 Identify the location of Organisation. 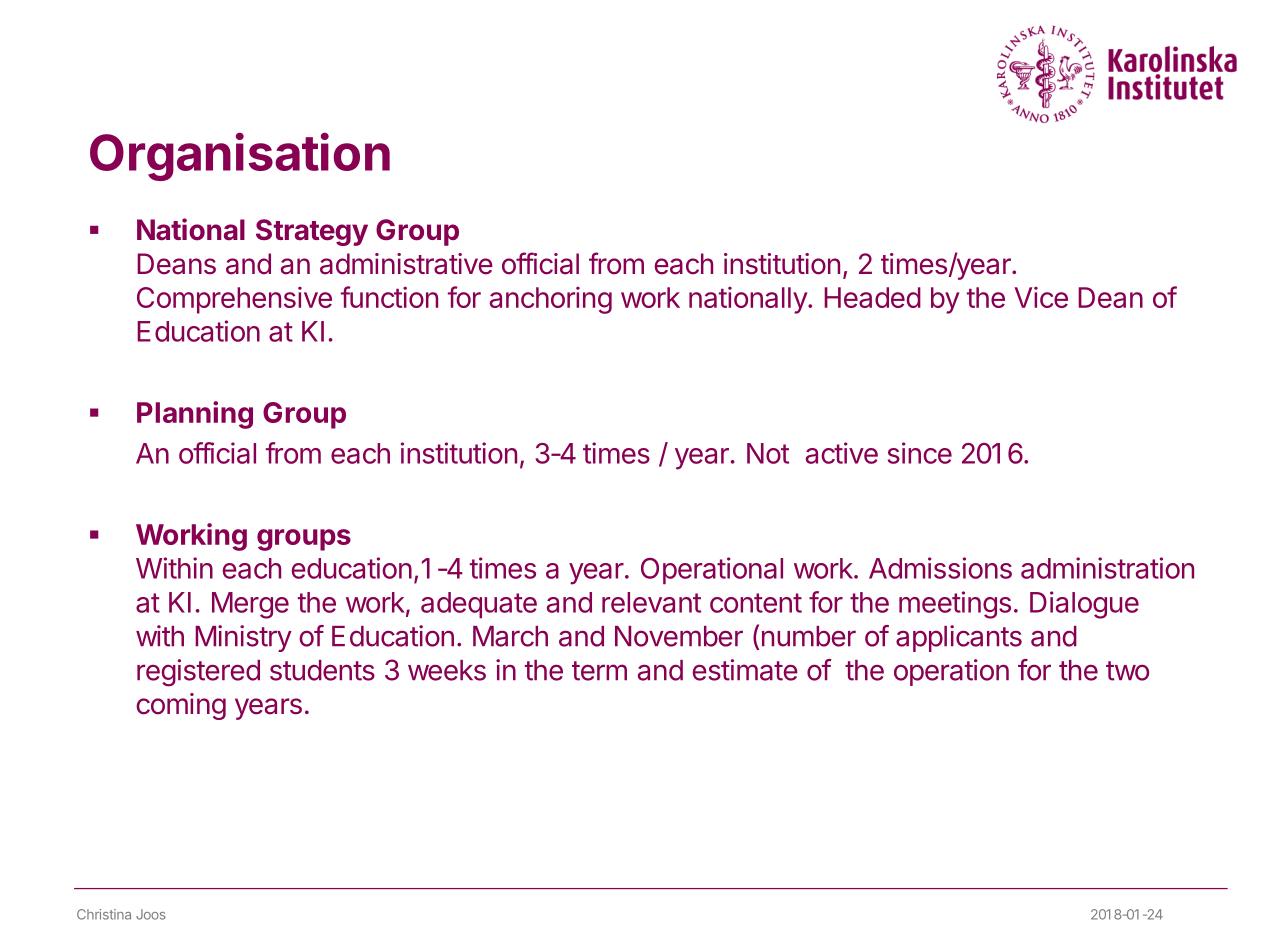
(240, 156).
